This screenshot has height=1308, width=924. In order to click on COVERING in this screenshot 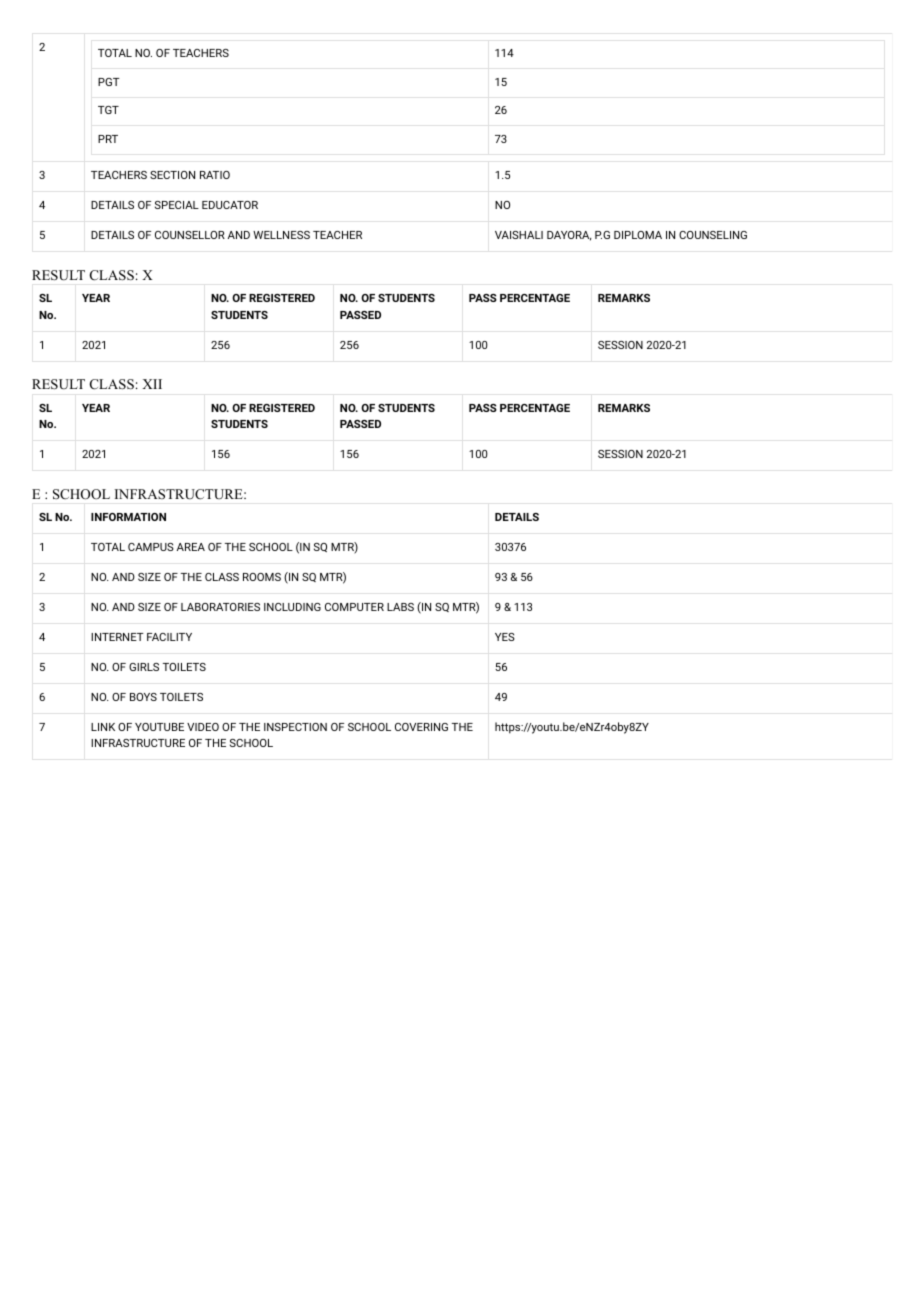, I will do `click(421, 727)`.
